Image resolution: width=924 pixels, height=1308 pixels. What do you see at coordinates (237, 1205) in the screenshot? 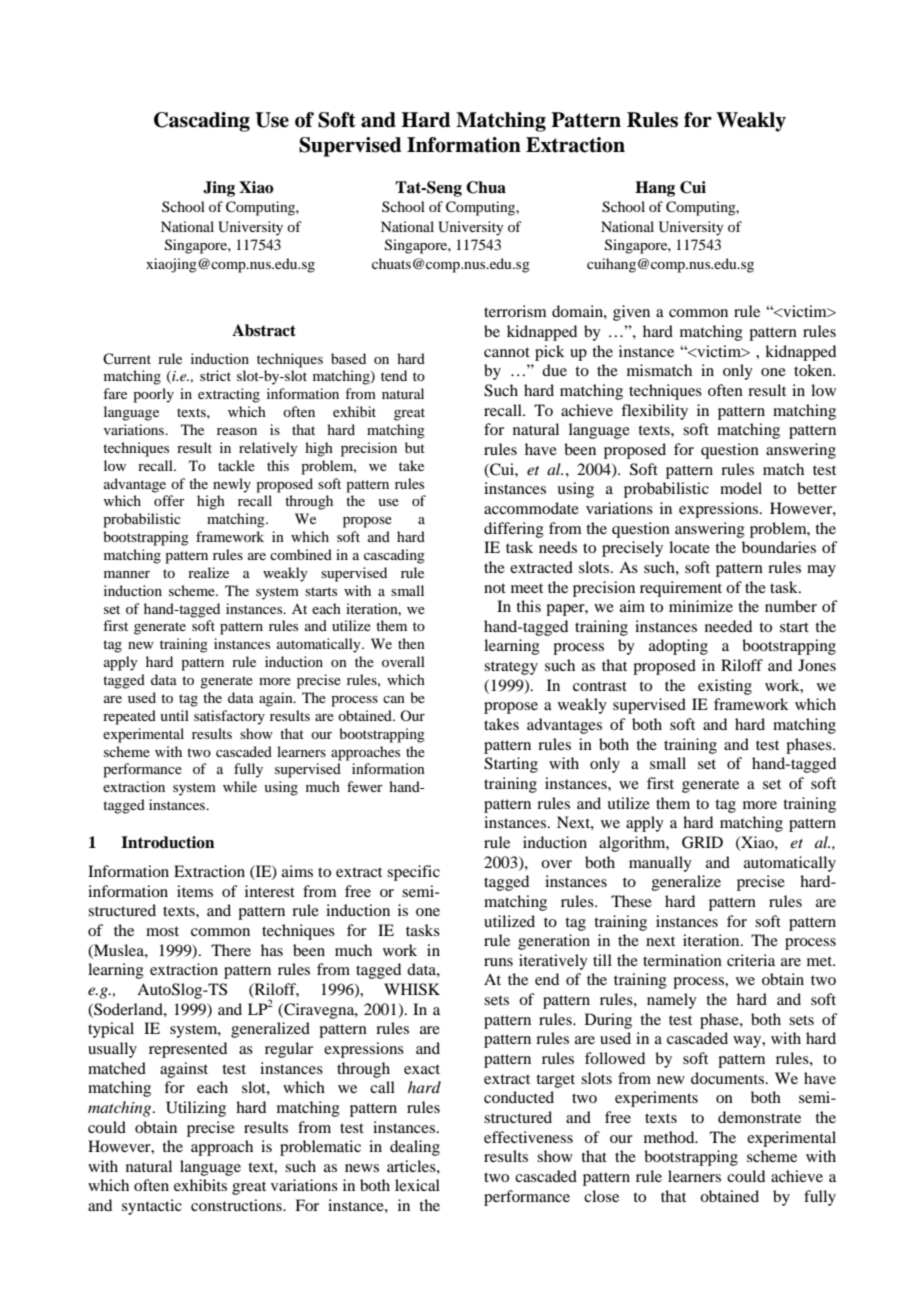
I see `constructions` at bounding box center [237, 1205].
